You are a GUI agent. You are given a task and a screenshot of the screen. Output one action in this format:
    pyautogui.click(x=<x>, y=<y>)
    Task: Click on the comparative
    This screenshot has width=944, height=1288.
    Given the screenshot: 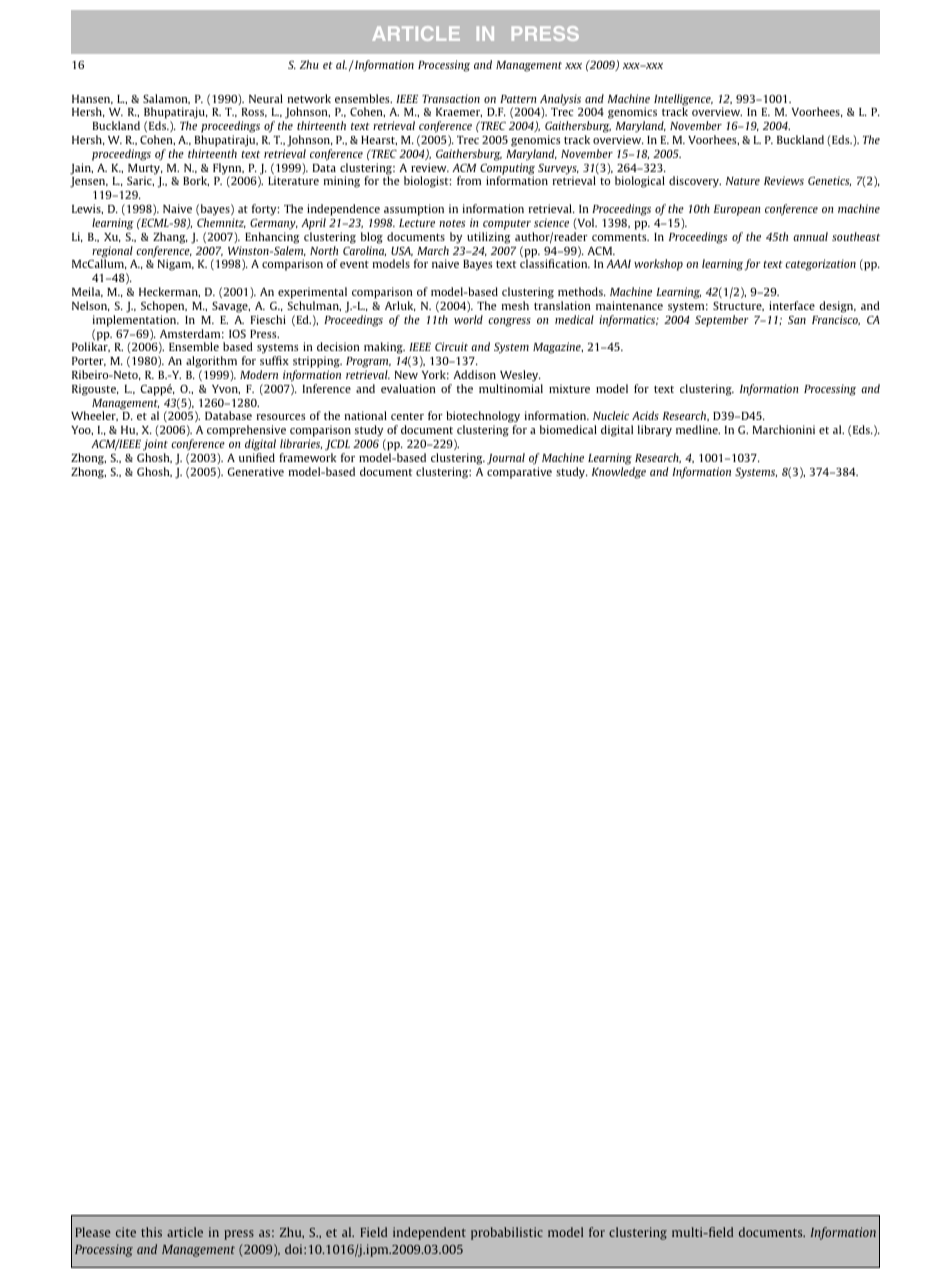 What is the action you would take?
    pyautogui.click(x=519, y=473)
